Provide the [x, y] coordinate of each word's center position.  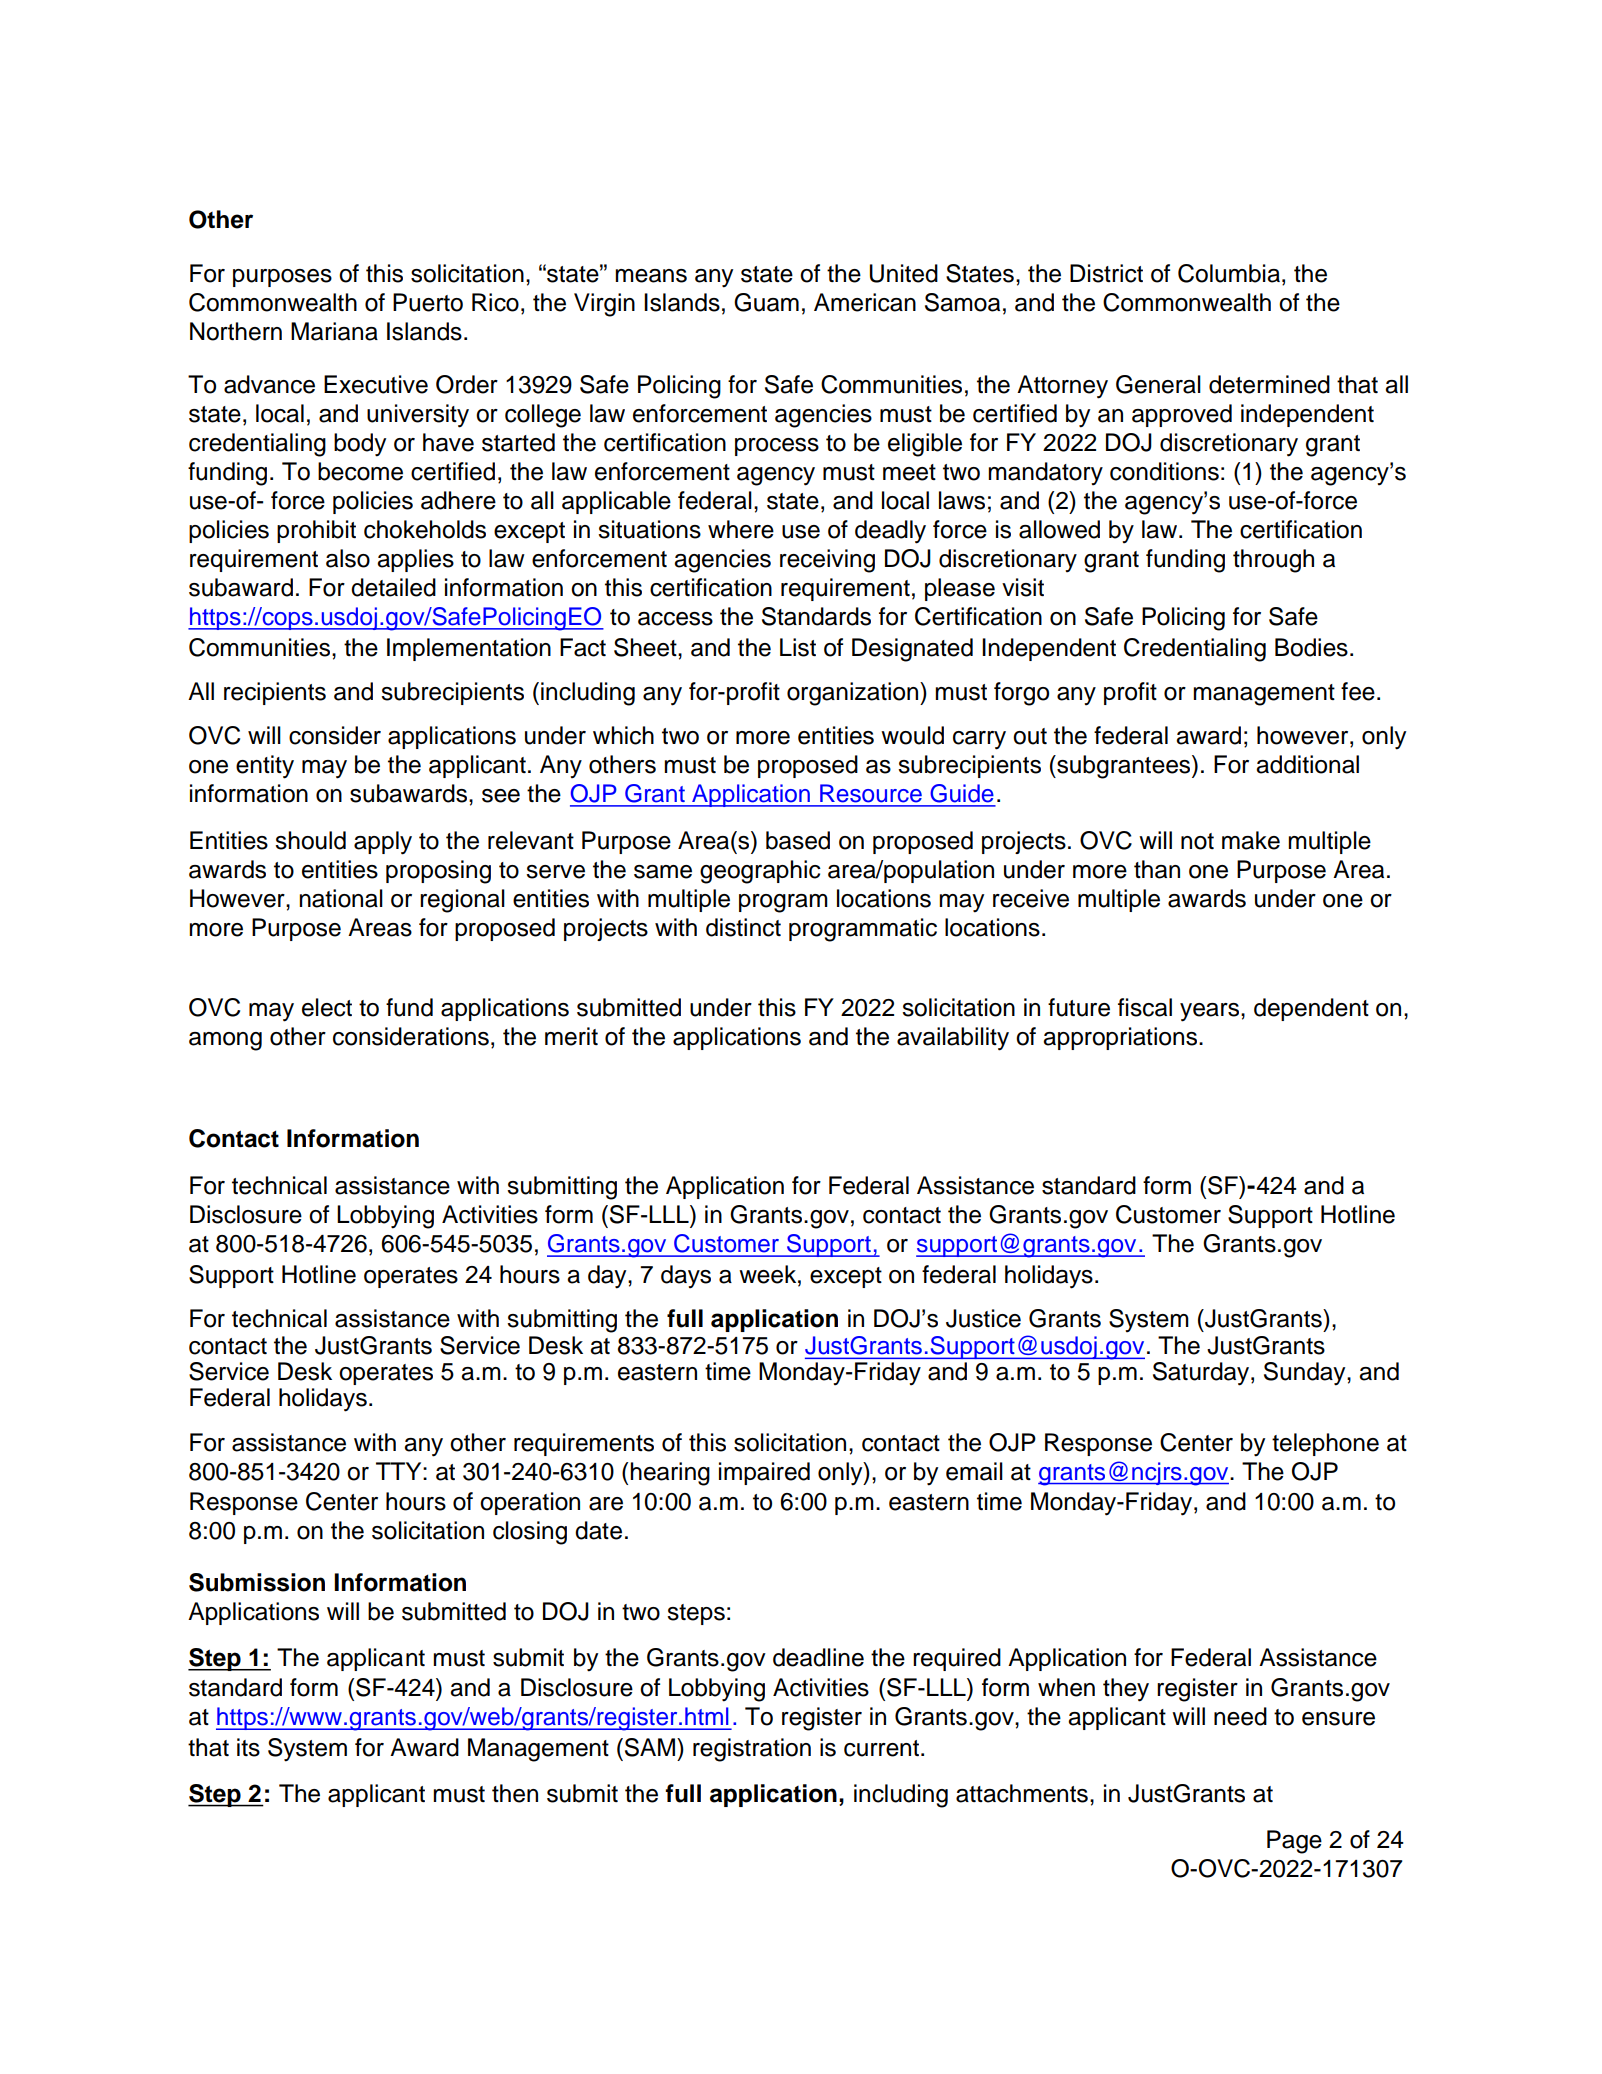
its [248, 1747]
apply [383, 843]
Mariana [334, 331]
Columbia [1229, 273]
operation [530, 1503]
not [1197, 841]
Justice [983, 1318]
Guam [766, 302]
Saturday [1202, 1374]
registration [752, 1750]
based [798, 840]
